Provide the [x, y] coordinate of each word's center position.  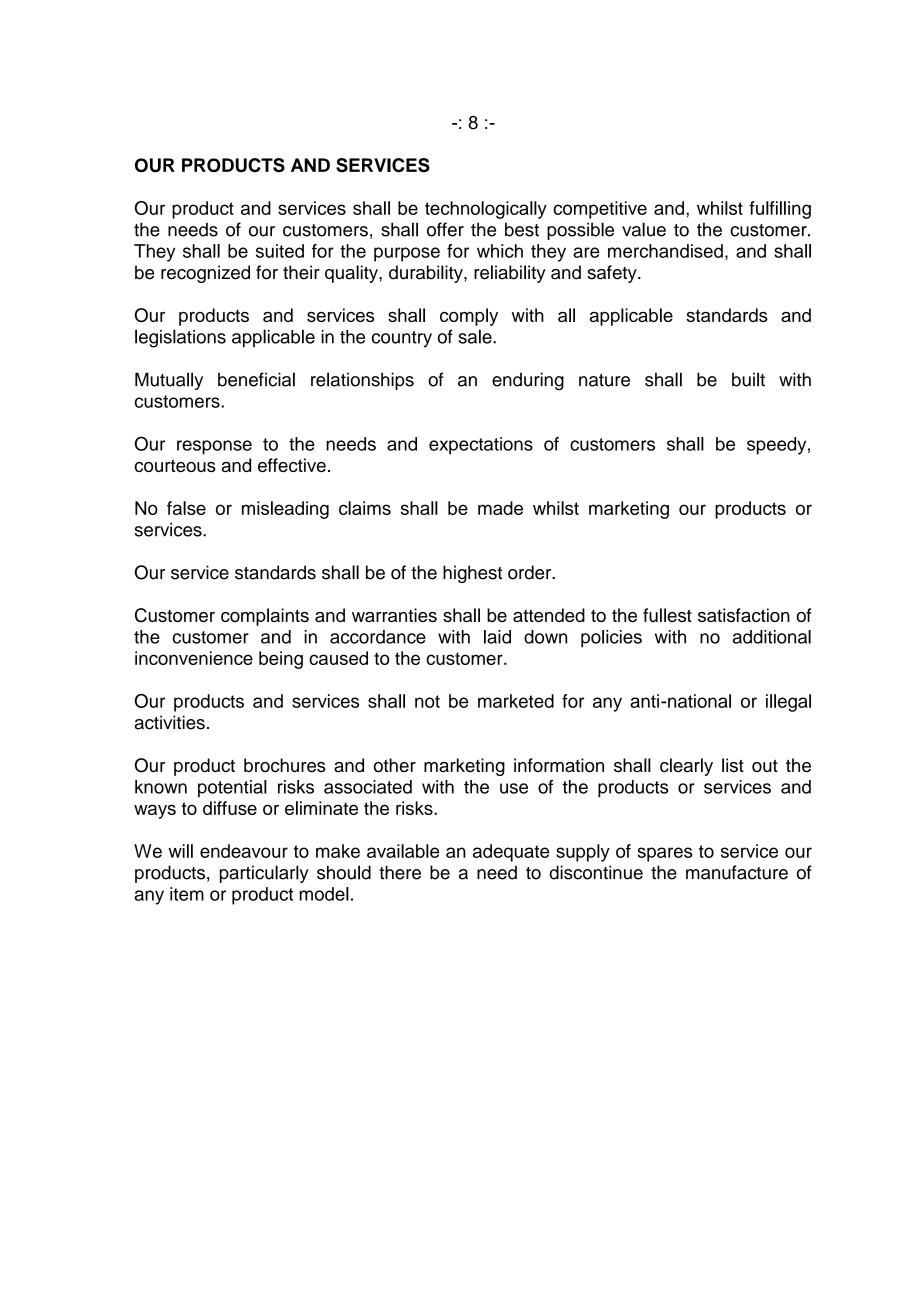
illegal [788, 703]
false [186, 508]
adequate [511, 853]
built [748, 379]
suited [280, 251]
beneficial [256, 379]
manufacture [737, 872]
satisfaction [744, 615]
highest [472, 574]
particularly [264, 874]
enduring [528, 381]
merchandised [665, 251]
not [427, 701]
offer [445, 229]
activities [169, 722]
